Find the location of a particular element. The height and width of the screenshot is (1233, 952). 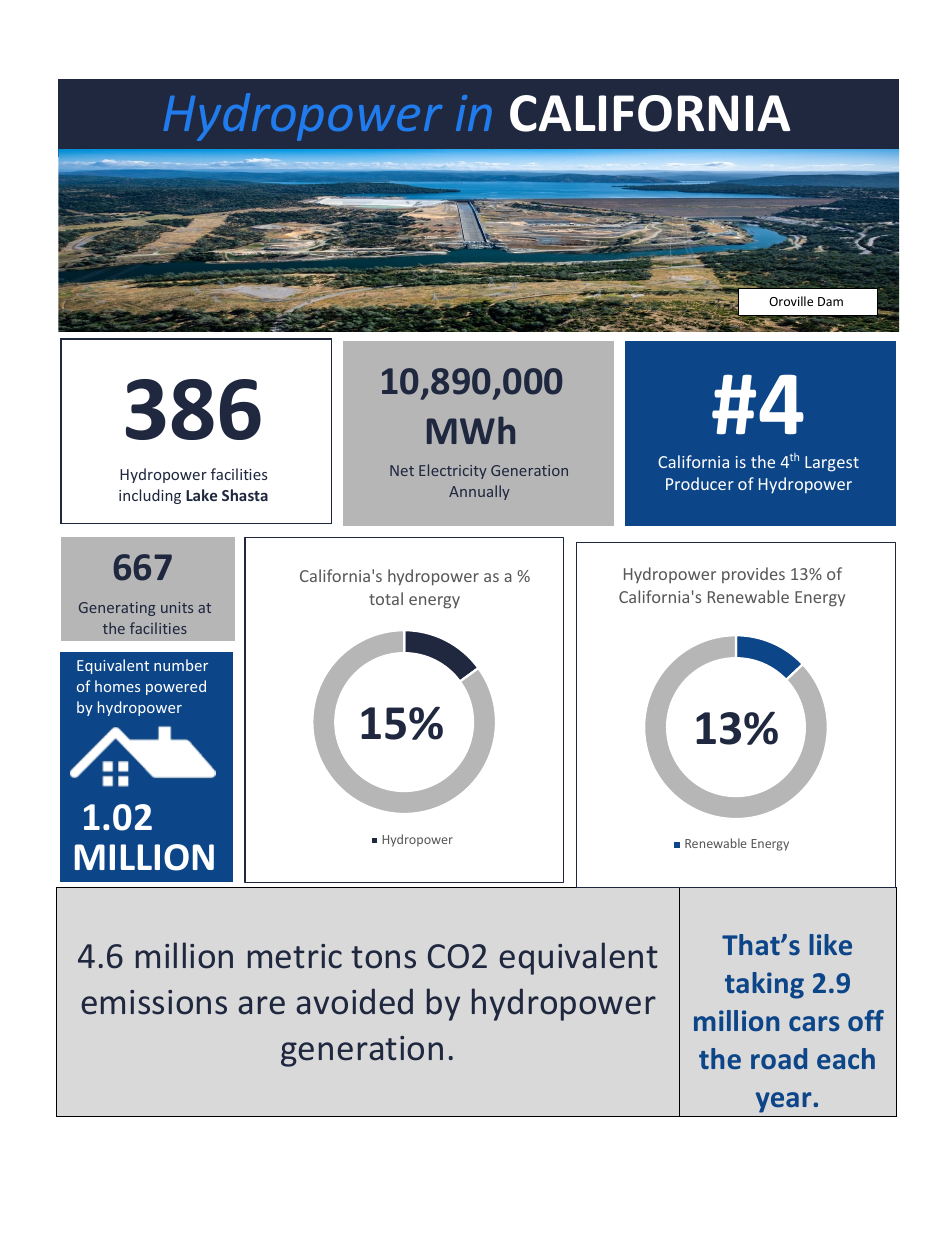

total is located at coordinates (386, 598).
